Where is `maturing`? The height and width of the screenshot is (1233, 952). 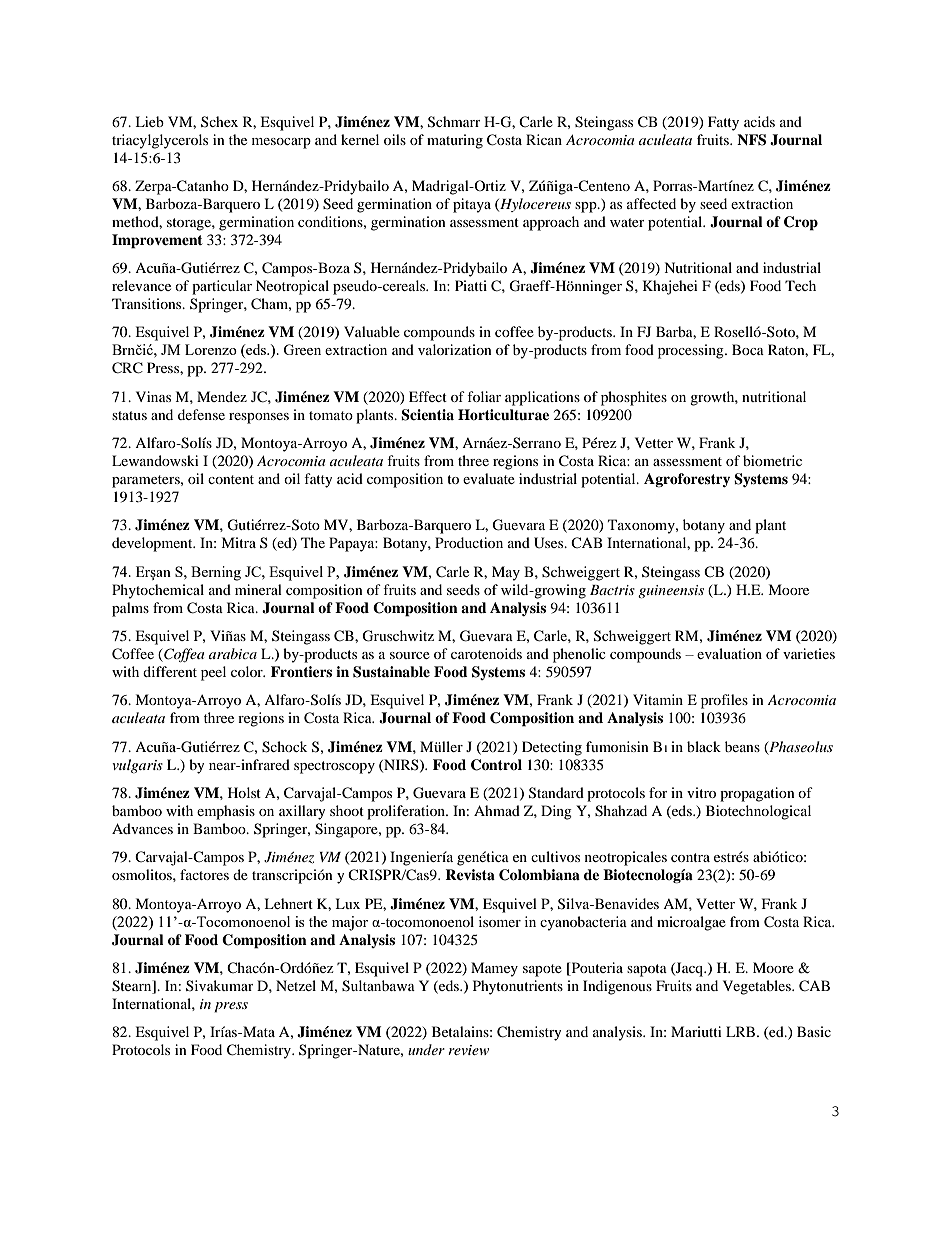 maturing is located at coordinates (455, 141).
